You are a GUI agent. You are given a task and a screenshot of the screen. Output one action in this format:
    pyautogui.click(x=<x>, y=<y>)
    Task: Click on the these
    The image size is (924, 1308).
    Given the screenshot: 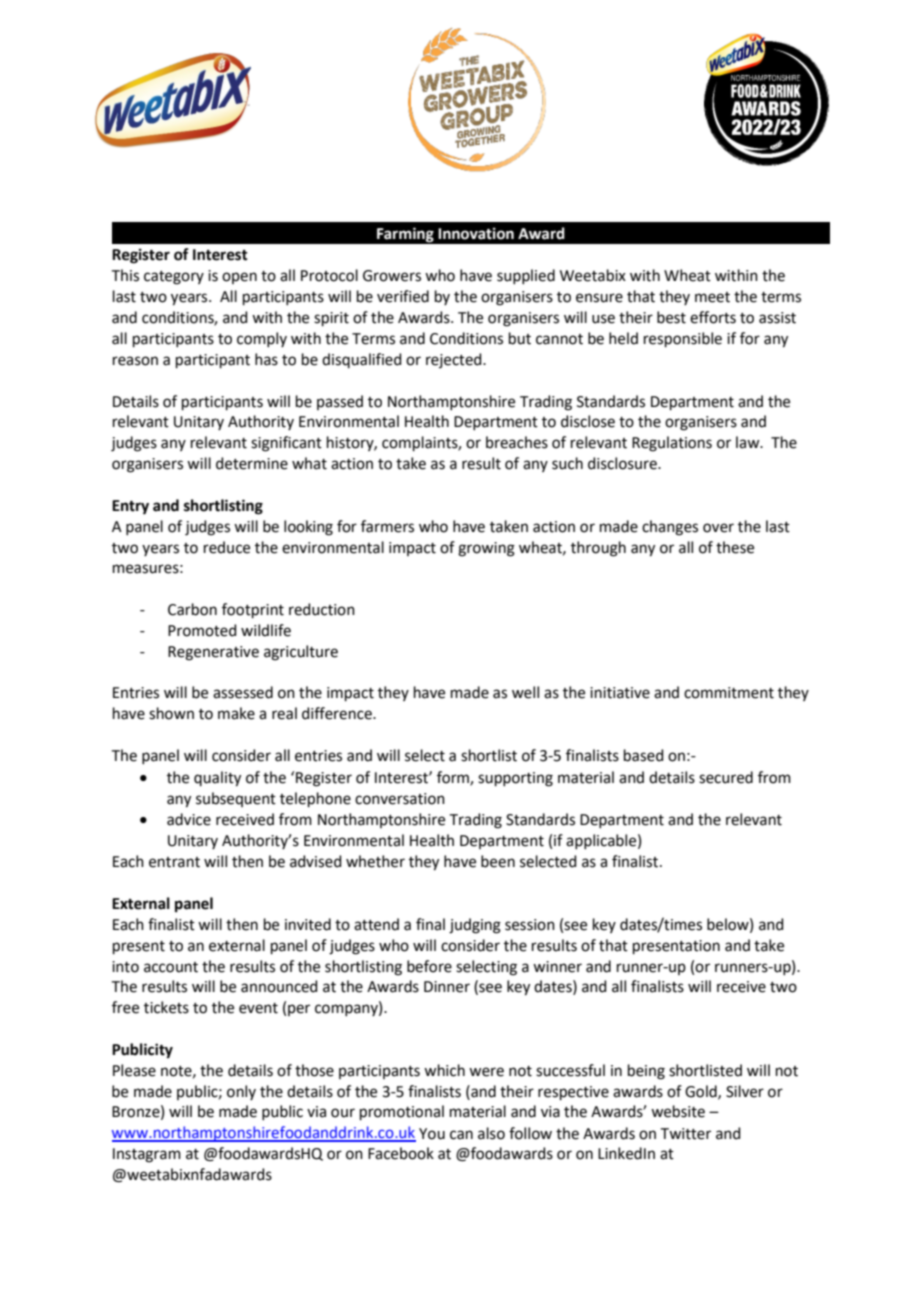 What is the action you would take?
    pyautogui.click(x=735, y=547)
